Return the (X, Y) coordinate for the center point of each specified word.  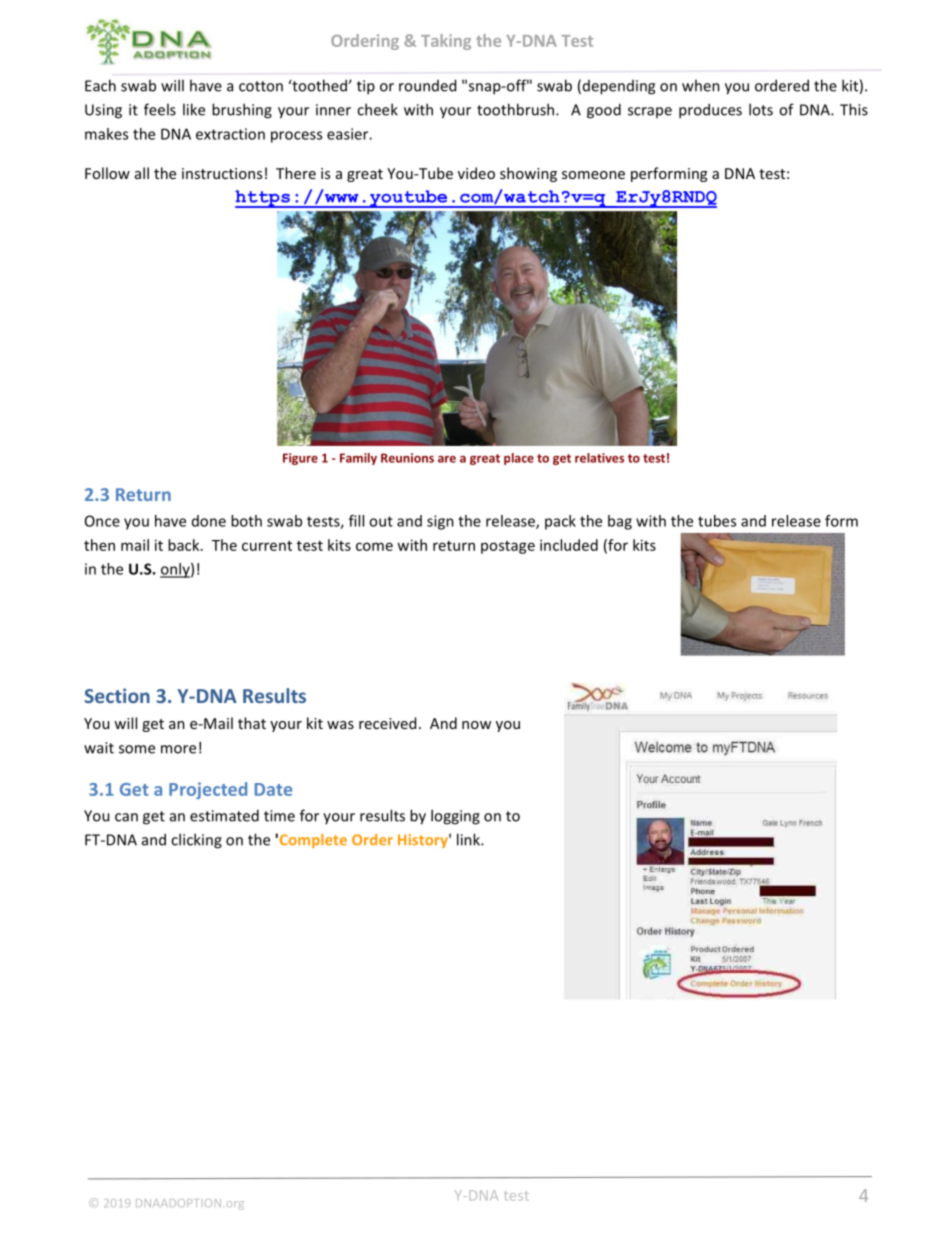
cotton (261, 86)
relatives (599, 458)
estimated (224, 815)
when (701, 85)
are (447, 459)
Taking (446, 42)
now (476, 725)
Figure (300, 459)
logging (455, 817)
